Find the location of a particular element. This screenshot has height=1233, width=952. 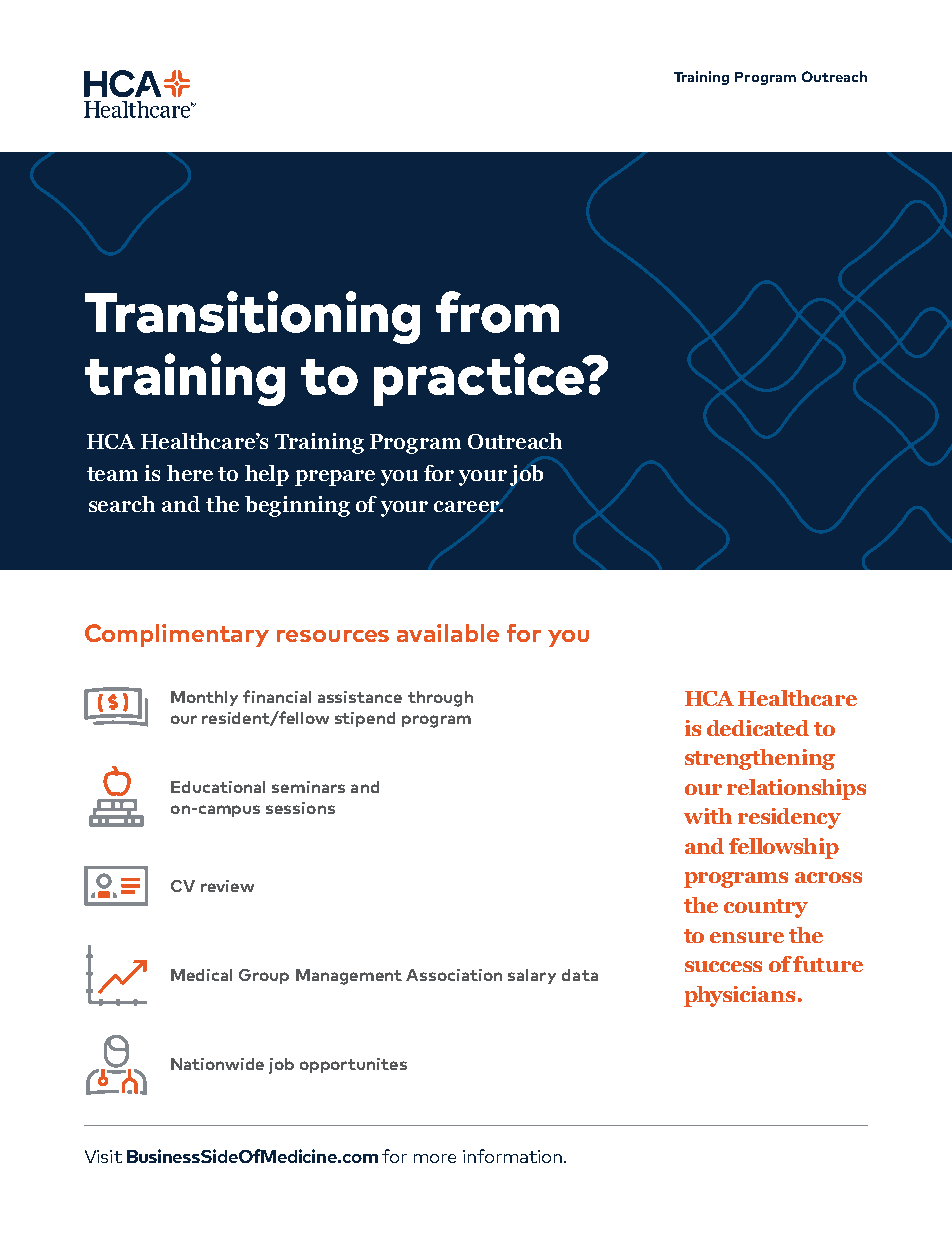

Transitioning is located at coordinates (252, 317).
